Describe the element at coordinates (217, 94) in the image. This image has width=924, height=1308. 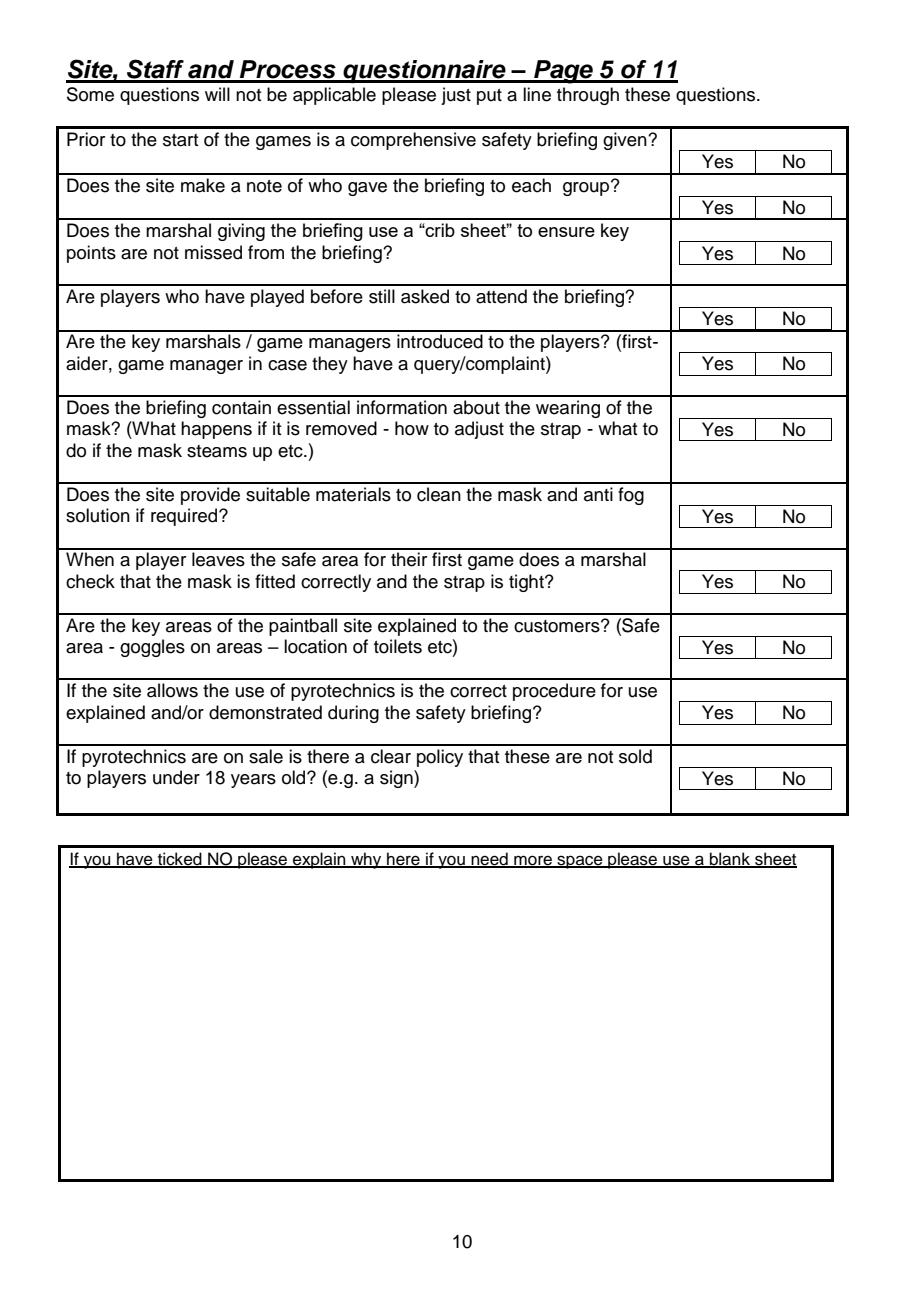
I see `will` at that location.
